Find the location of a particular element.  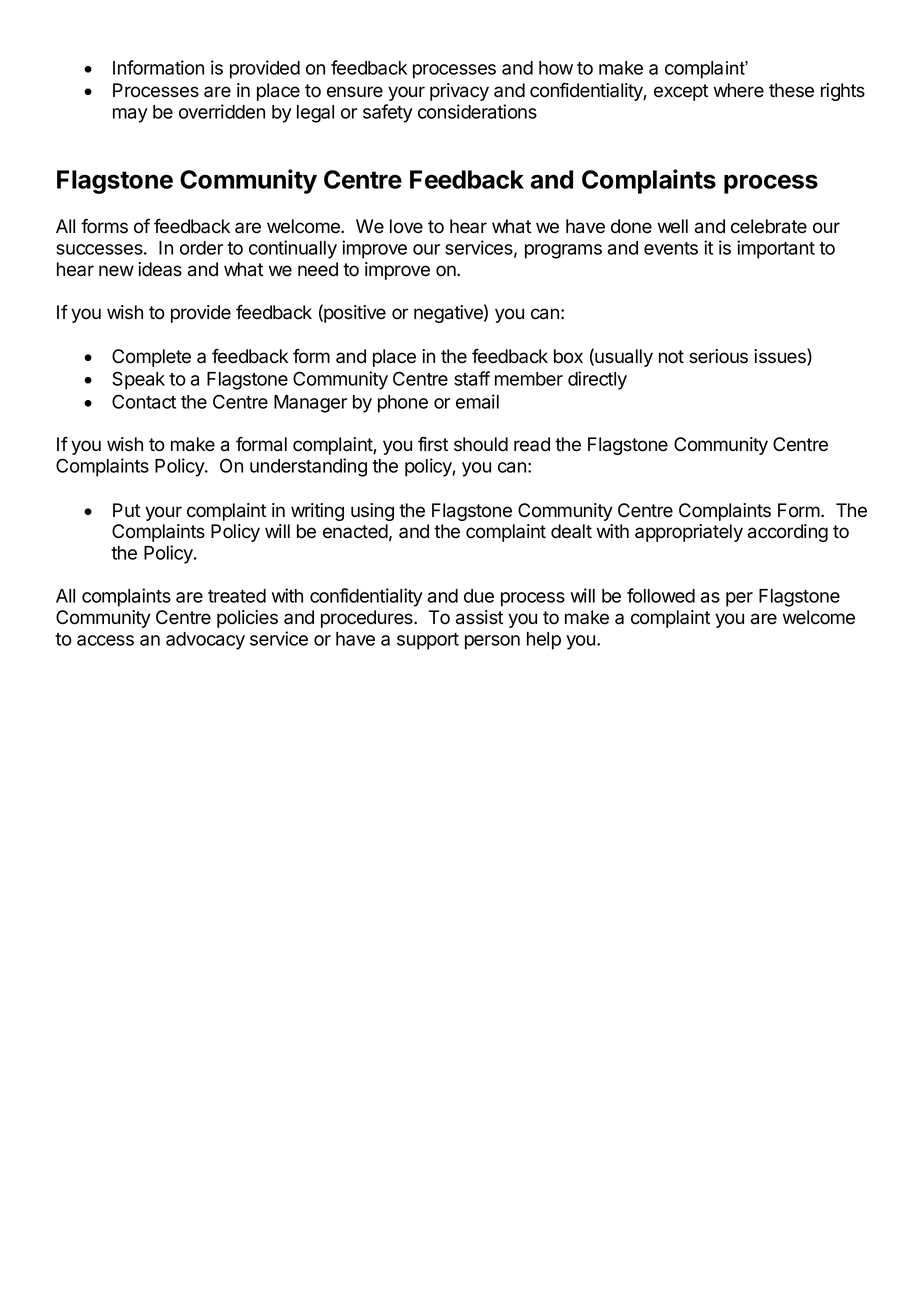

Put is located at coordinates (126, 510).
